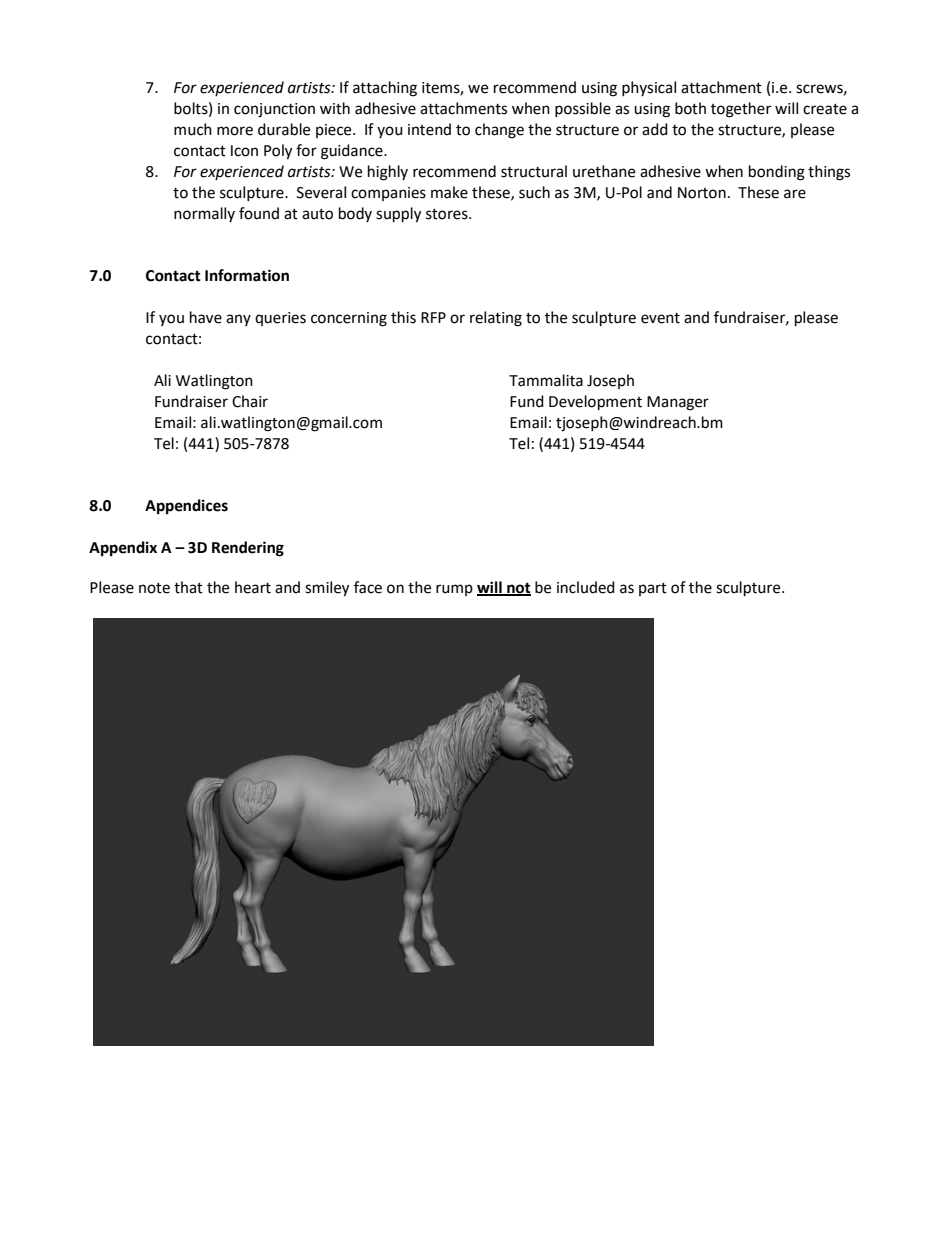  Describe the element at coordinates (741, 110) in the screenshot. I see `together` at that location.
